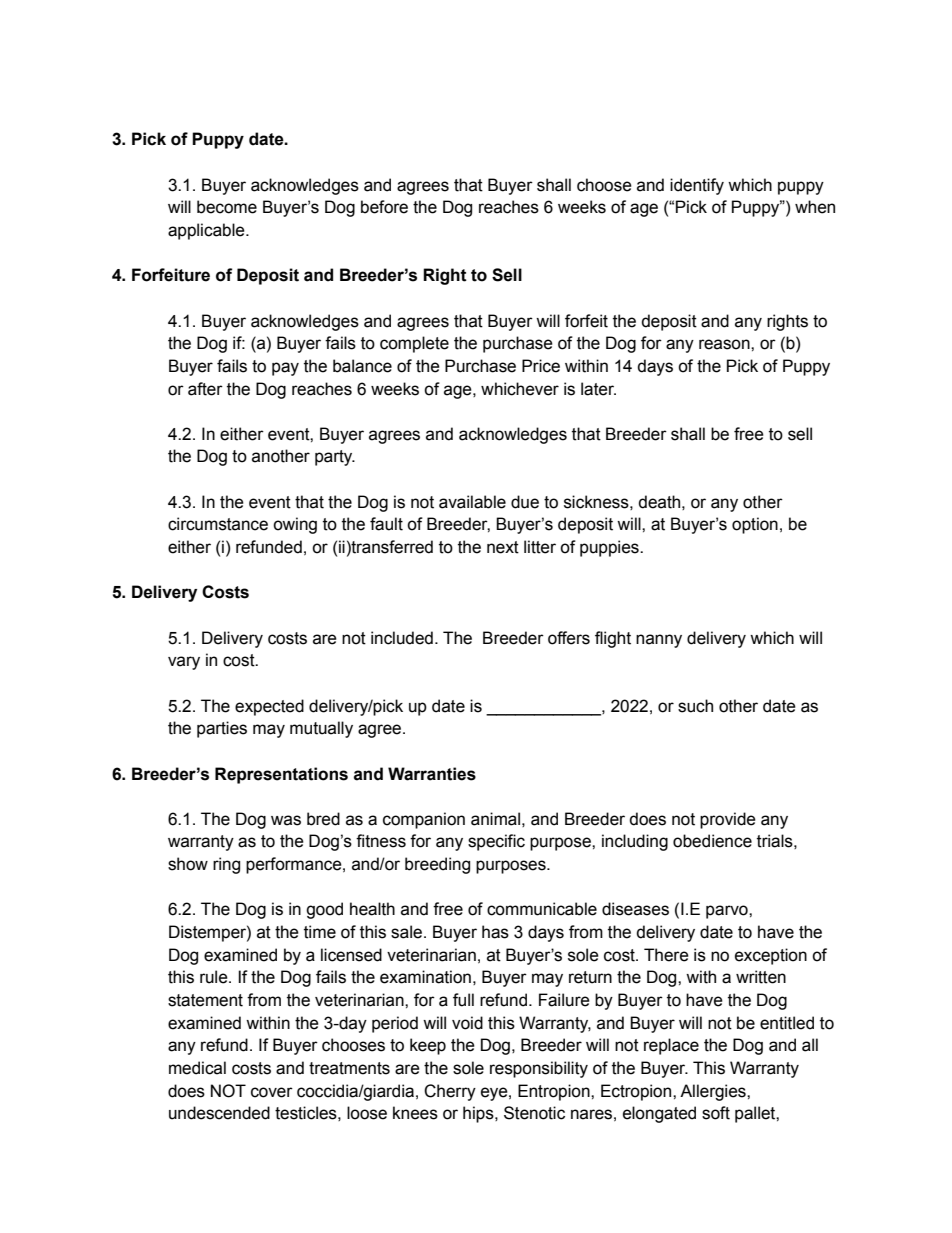 This screenshot has height=1233, width=952. Describe the element at coordinates (227, 207) in the screenshot. I see `become` at that location.
